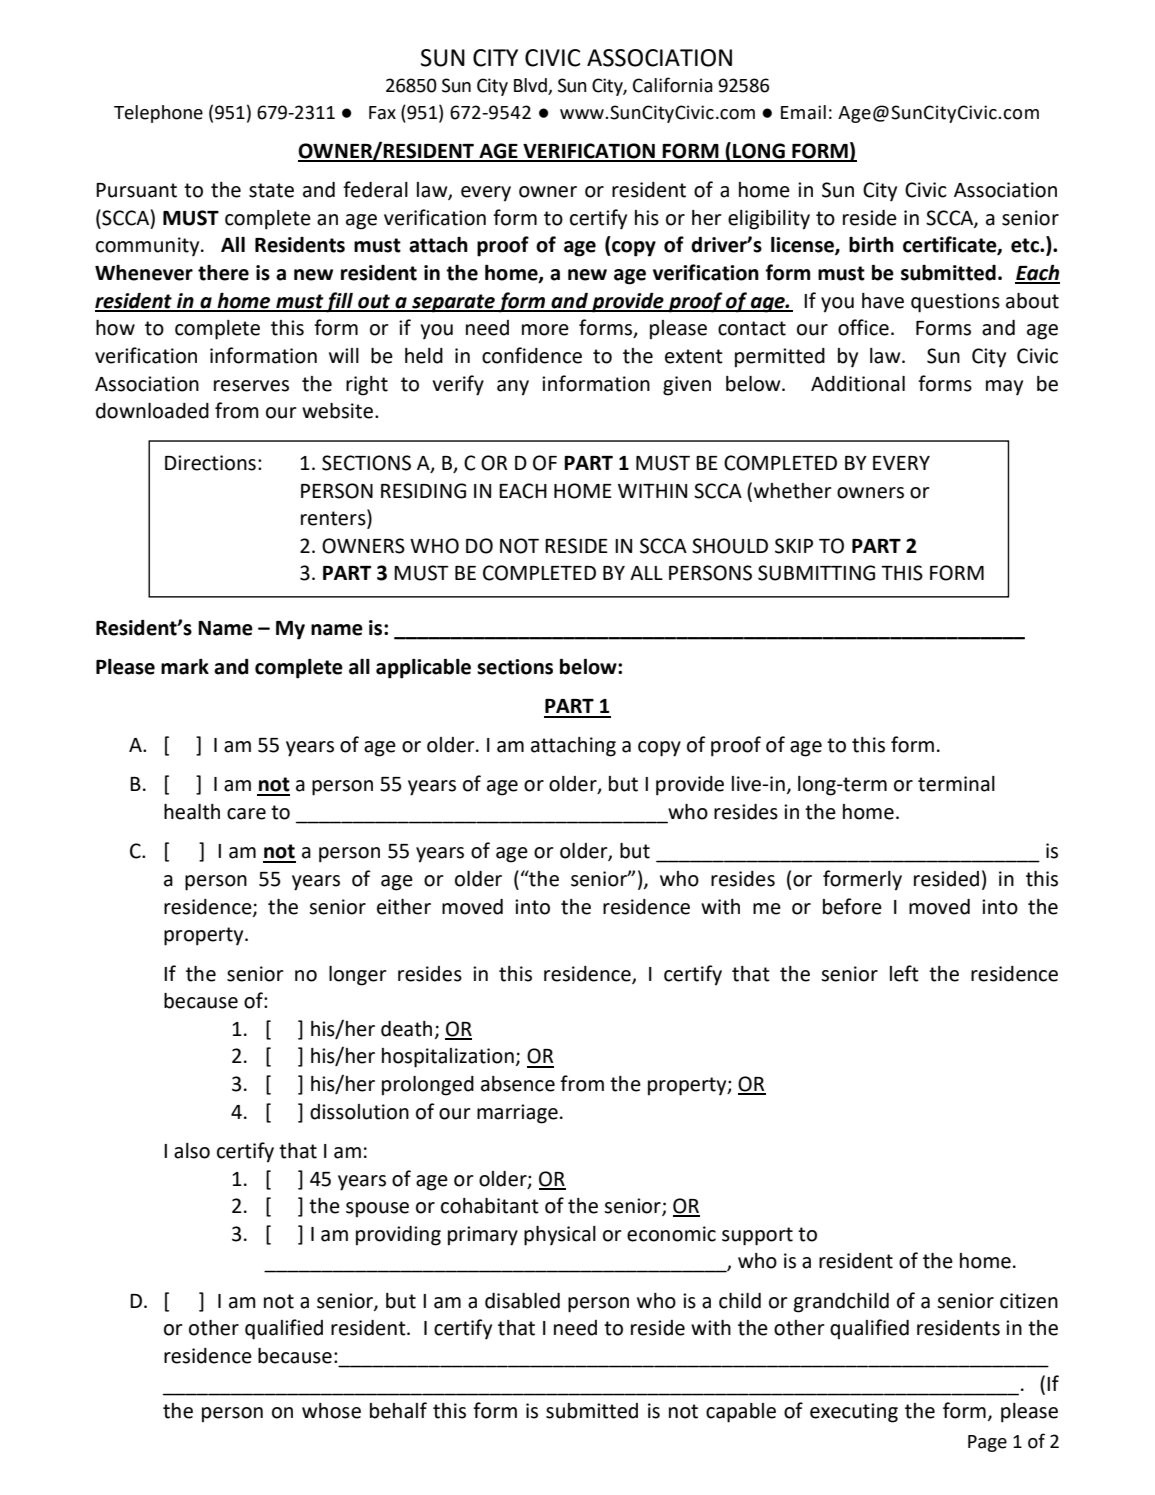 The height and width of the image is (1495, 1155). Describe the element at coordinates (803, 112) in the image. I see `Email` at that location.
